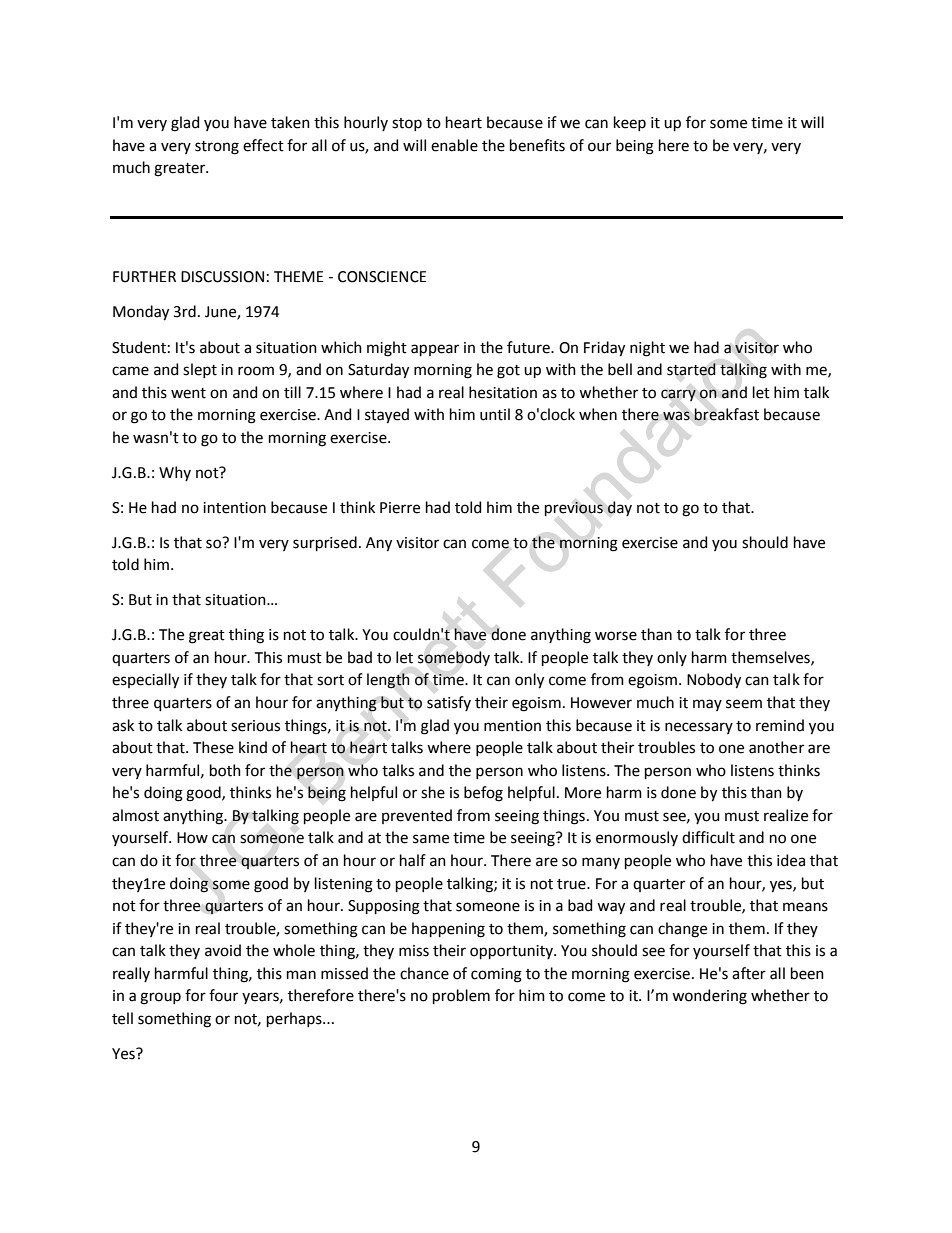  I want to click on Nobody, so click(714, 681).
